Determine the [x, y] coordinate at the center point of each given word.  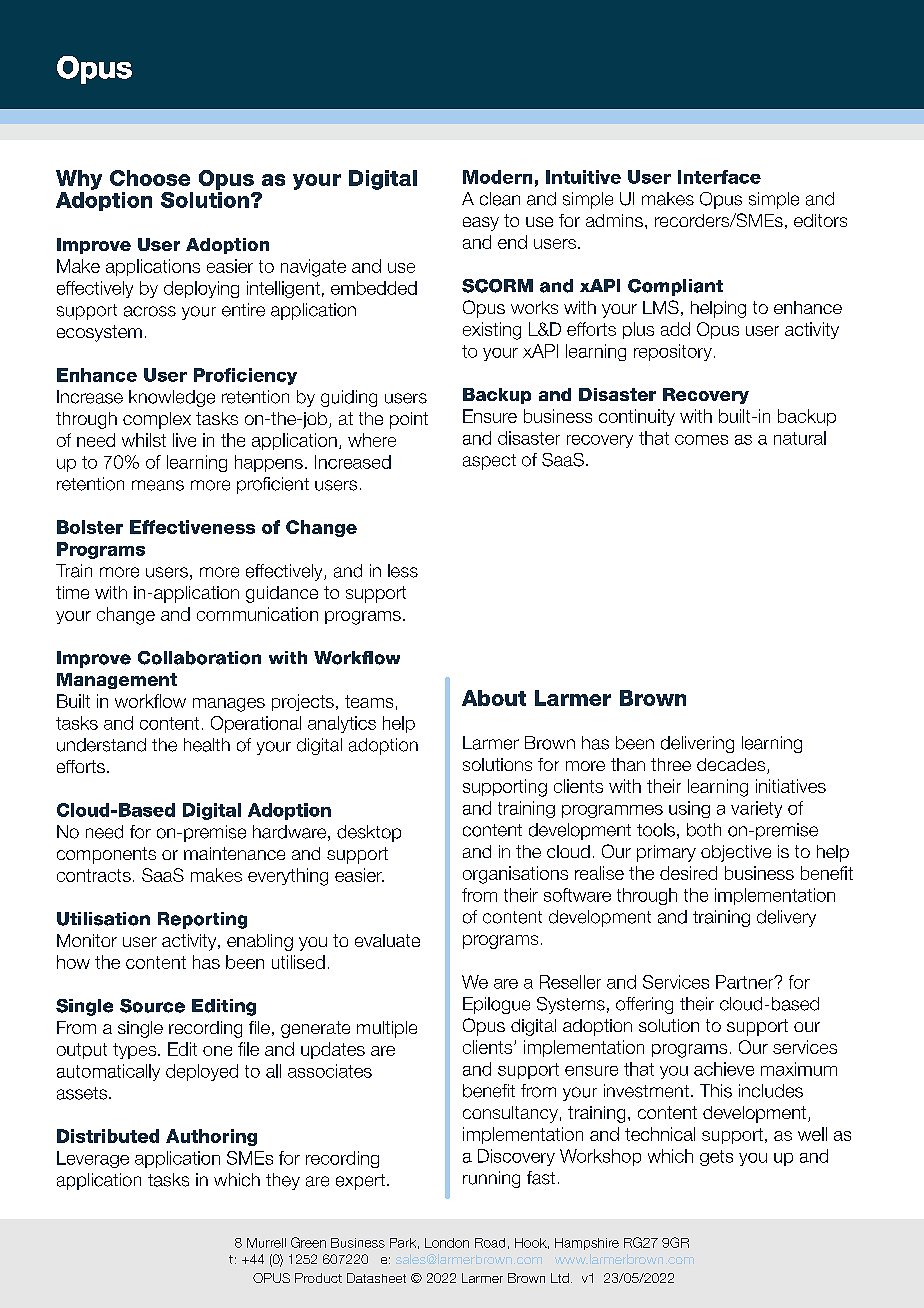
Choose [150, 178]
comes [701, 440]
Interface [719, 177]
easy [481, 224]
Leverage [93, 1159]
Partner [746, 982]
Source [152, 1006]
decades [732, 766]
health [207, 745]
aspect [489, 462]
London [447, 1243]
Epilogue [496, 1005]
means [158, 485]
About [494, 698]
